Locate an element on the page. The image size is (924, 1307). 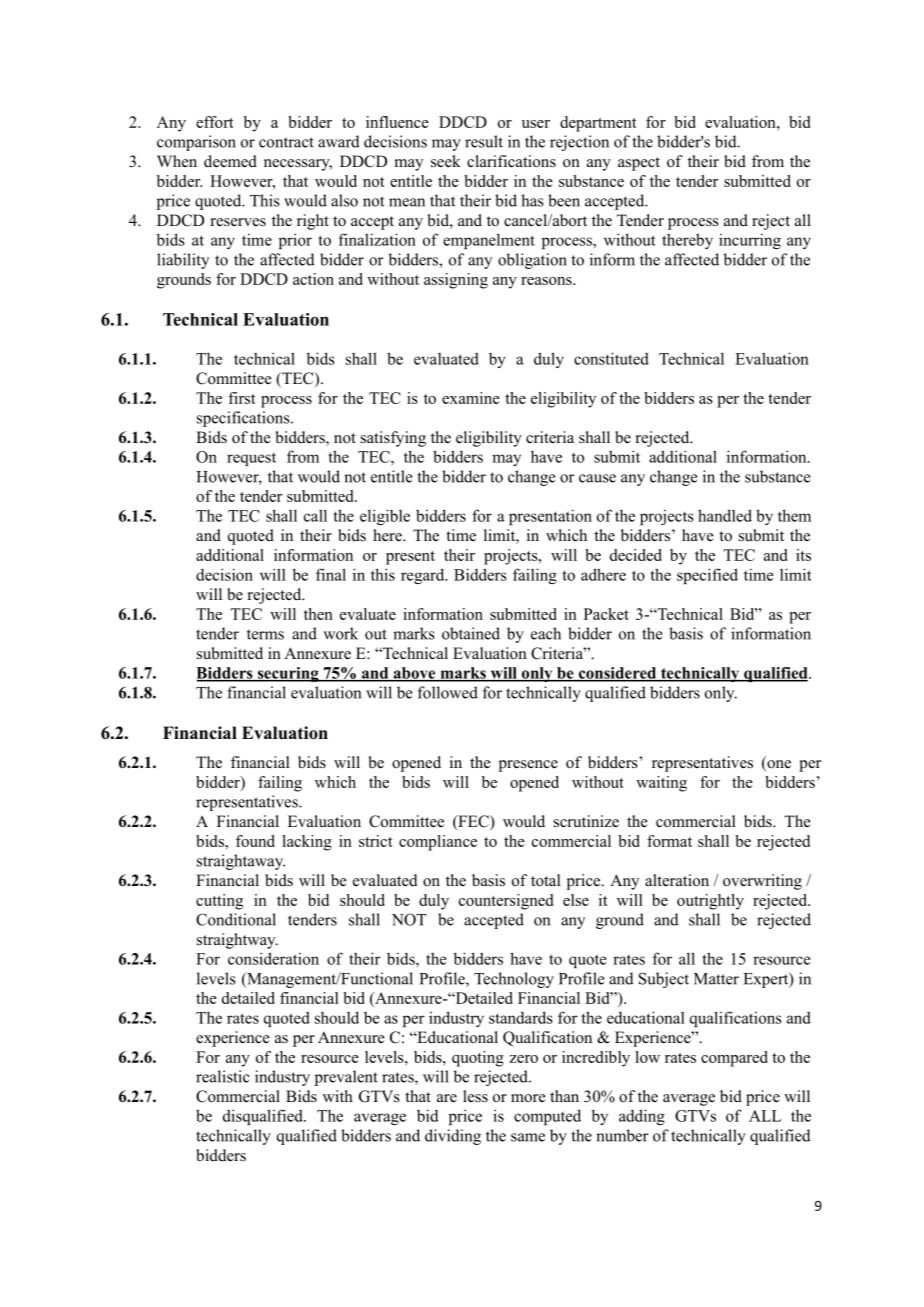
aspect is located at coordinates (639, 164).
